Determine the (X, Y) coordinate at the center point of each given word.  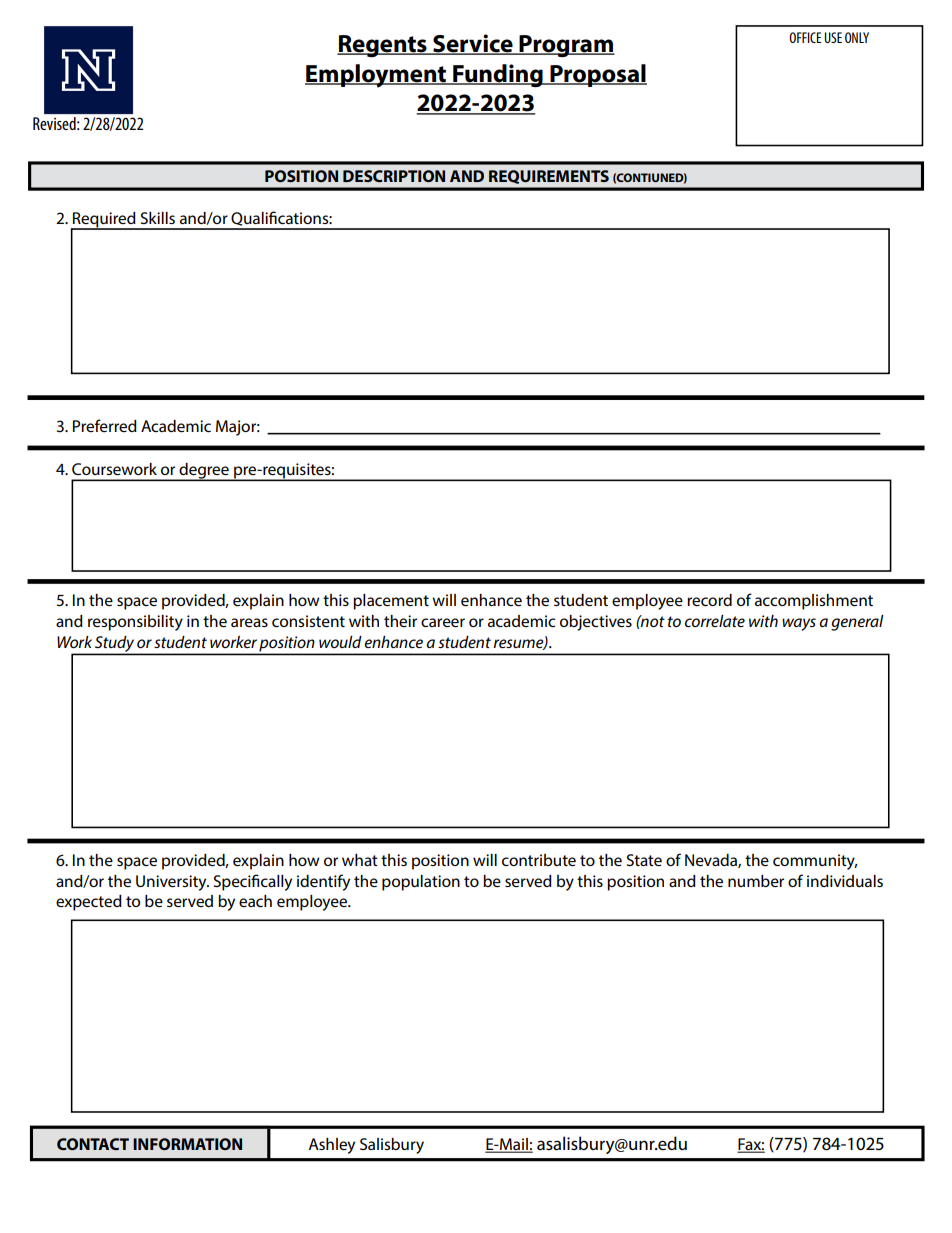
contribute (539, 860)
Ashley (331, 1146)
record (709, 600)
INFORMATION (187, 1144)
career (443, 622)
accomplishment (814, 602)
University (172, 883)
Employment (376, 76)
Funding (498, 76)
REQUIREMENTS (549, 177)
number (756, 881)
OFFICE (805, 37)
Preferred (105, 425)
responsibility (135, 623)
